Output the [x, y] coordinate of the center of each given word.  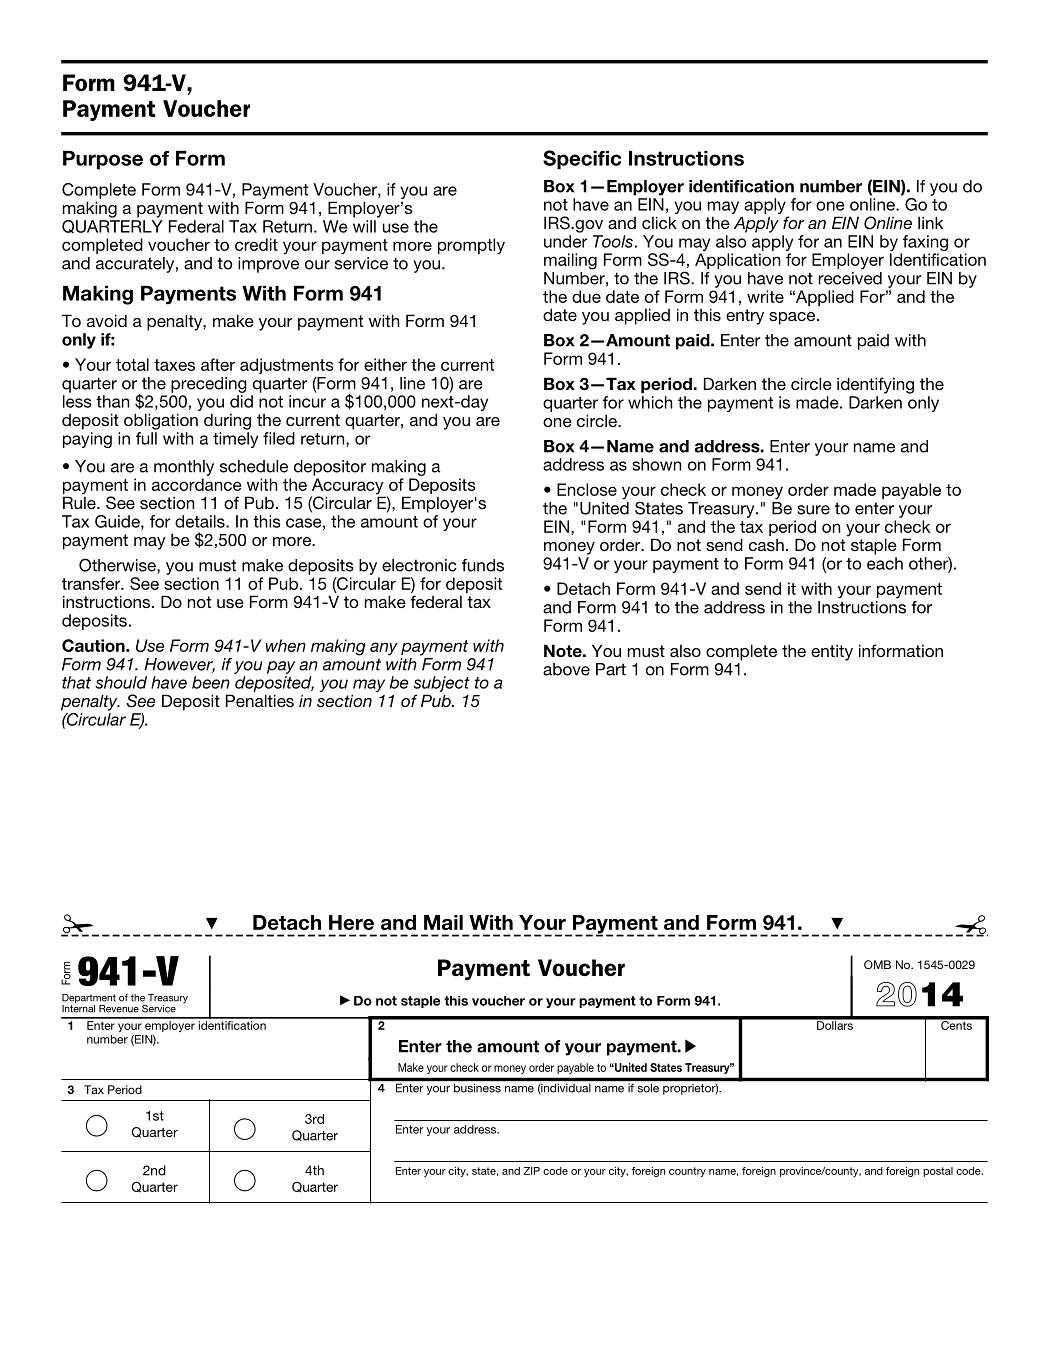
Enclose [587, 489]
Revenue [119, 1009]
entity [832, 652]
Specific [582, 160]
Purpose [103, 160]
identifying [875, 385]
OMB [877, 964]
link [930, 222]
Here [351, 922]
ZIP [531, 1171]
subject [441, 684]
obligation [161, 421]
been [211, 682]
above [566, 669]
